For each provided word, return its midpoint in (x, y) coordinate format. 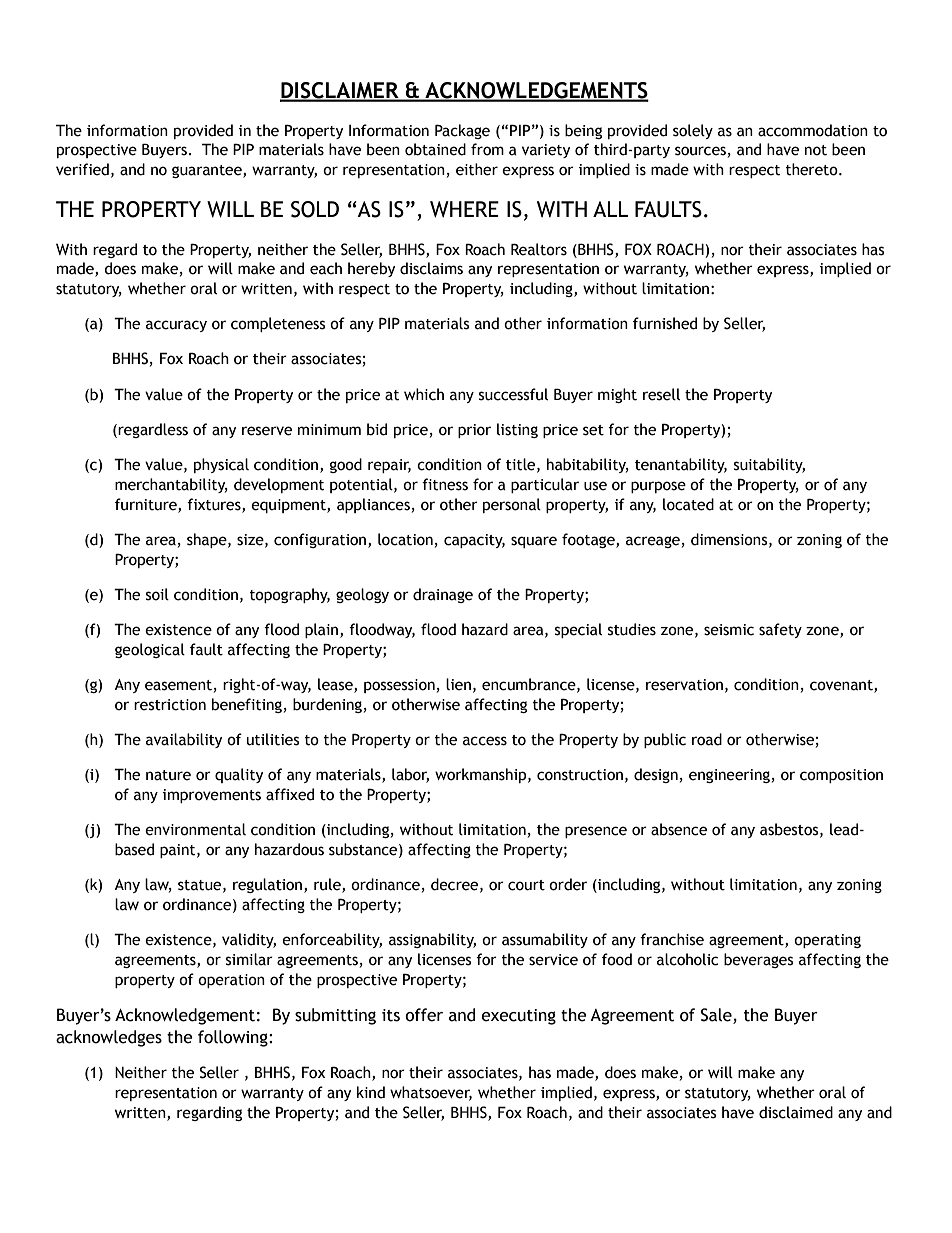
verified (82, 169)
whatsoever (431, 1093)
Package (462, 131)
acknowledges (109, 1038)
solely (693, 131)
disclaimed (796, 1112)
